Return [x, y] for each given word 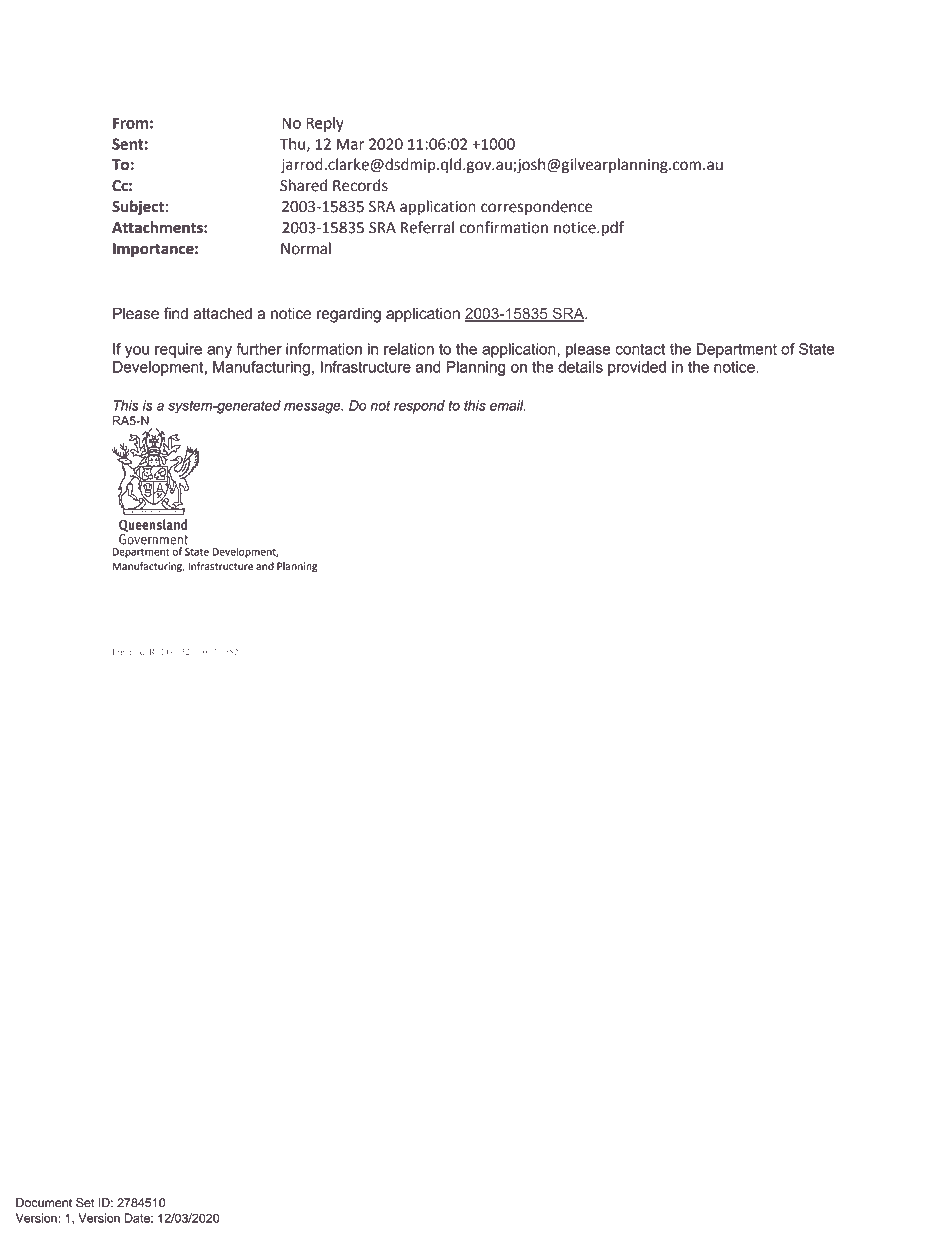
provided [637, 368]
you [137, 352]
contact [640, 349]
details [580, 367]
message [313, 408]
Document [44, 1203]
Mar [350, 144]
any [219, 352]
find [176, 313]
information [324, 349]
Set [85, 1202]
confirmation [504, 227]
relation [409, 349]
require [178, 350]
